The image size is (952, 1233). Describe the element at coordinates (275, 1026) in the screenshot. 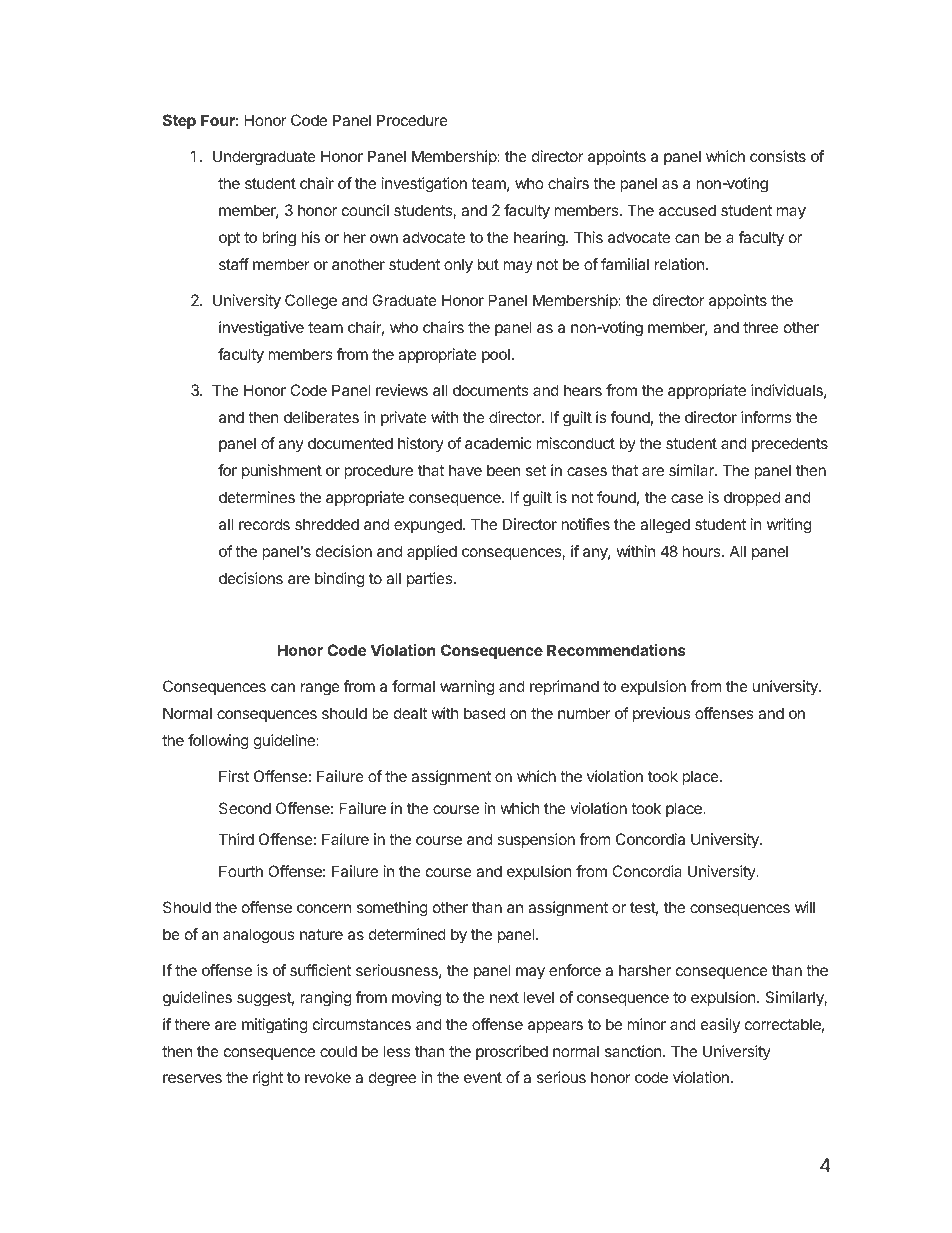

I see `mitigating` at that location.
